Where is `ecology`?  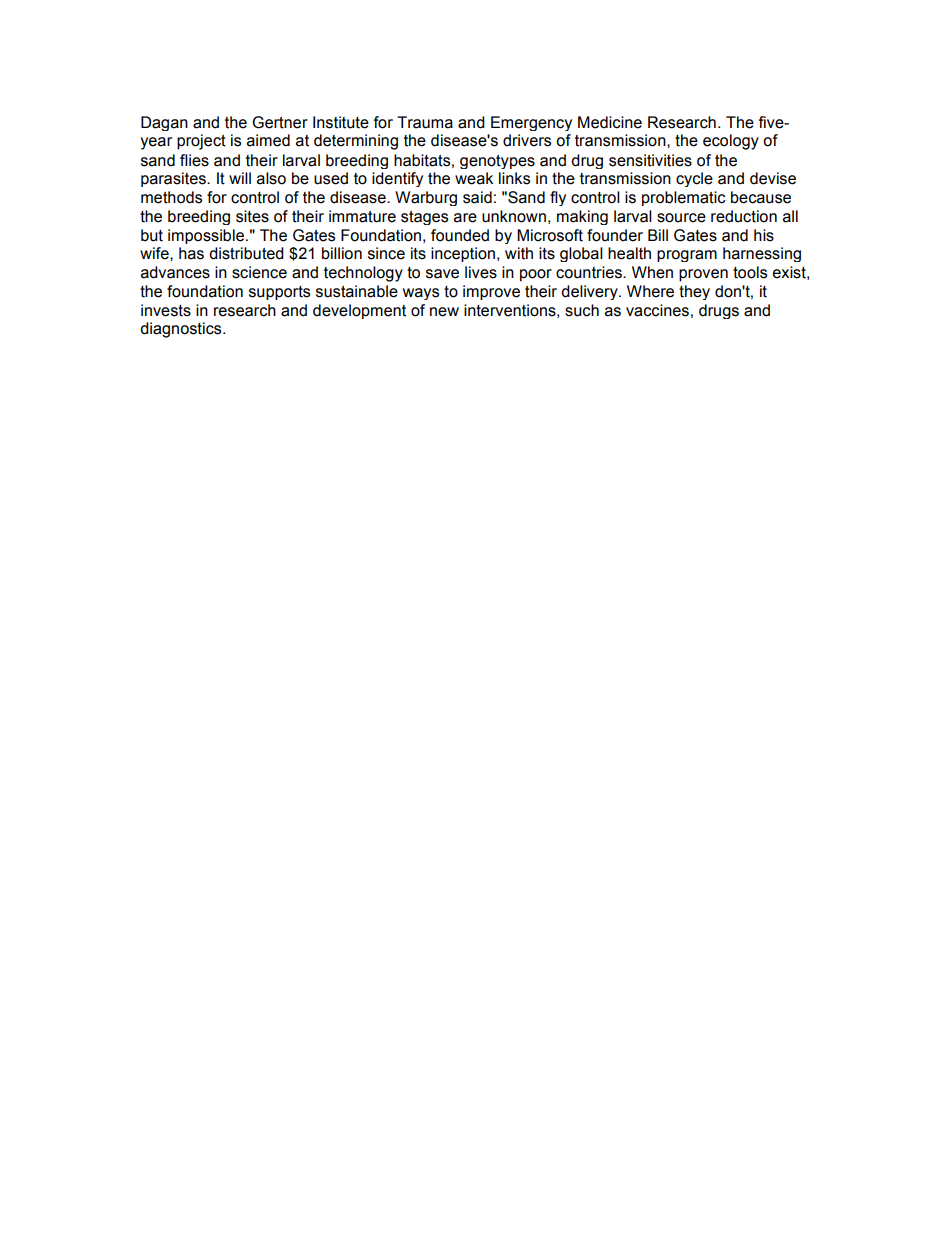
ecology is located at coordinates (731, 142).
